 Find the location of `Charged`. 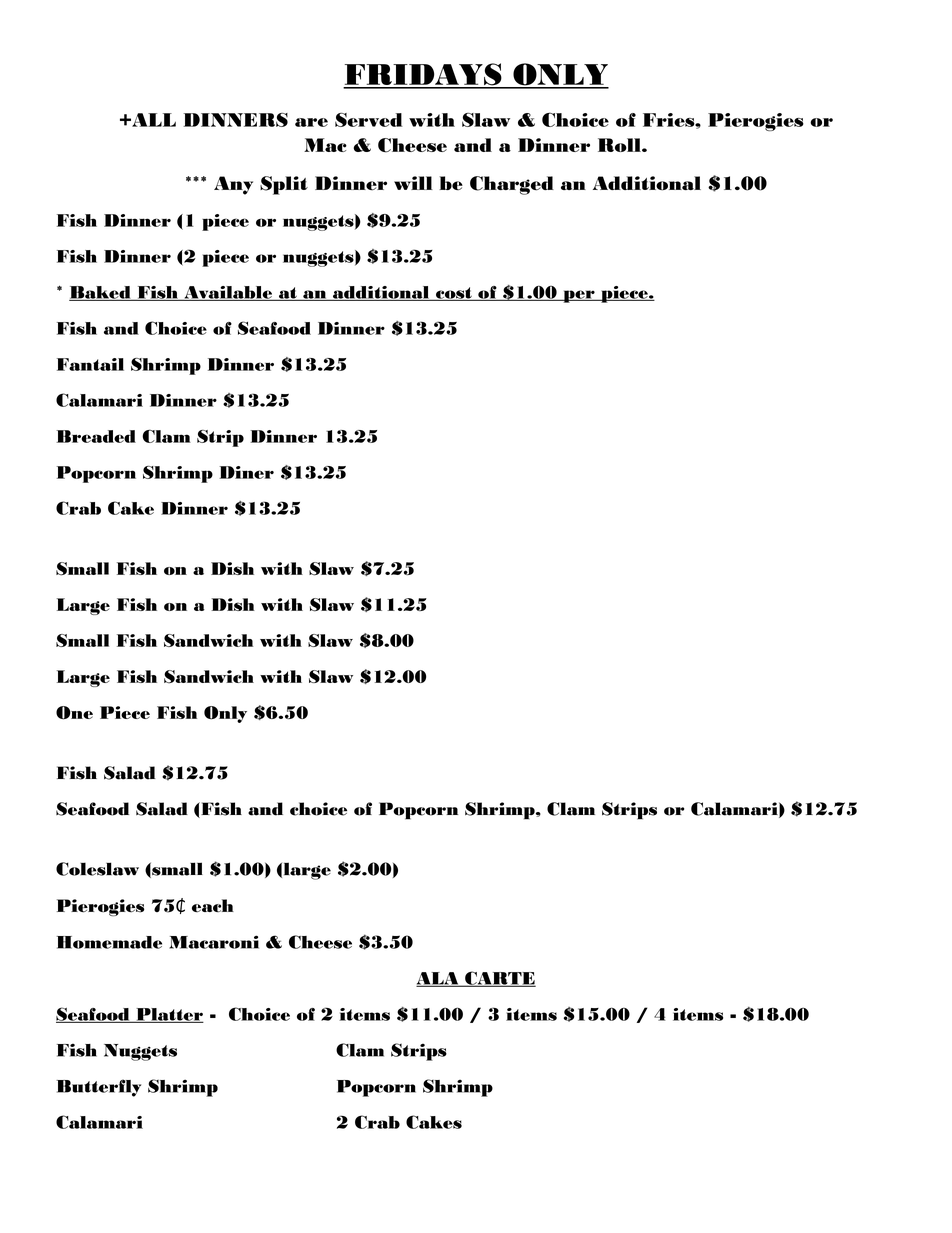

Charged is located at coordinates (512, 185).
